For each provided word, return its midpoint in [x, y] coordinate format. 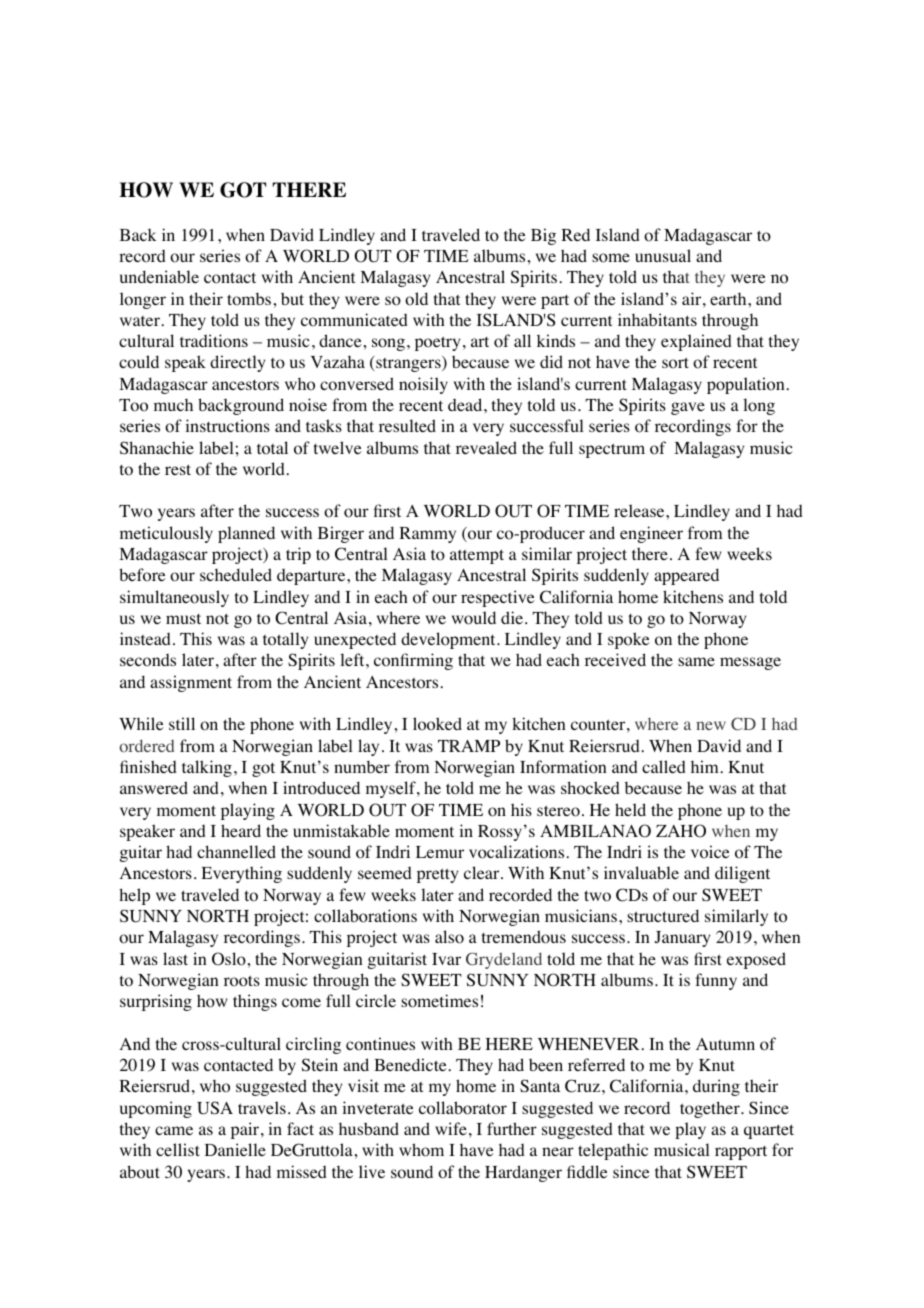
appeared [686, 576]
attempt [477, 556]
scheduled [236, 574]
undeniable [159, 276]
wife [451, 1128]
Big [543, 236]
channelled [236, 851]
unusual [663, 255]
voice [710, 852]
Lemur [440, 852]
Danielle [235, 1149]
